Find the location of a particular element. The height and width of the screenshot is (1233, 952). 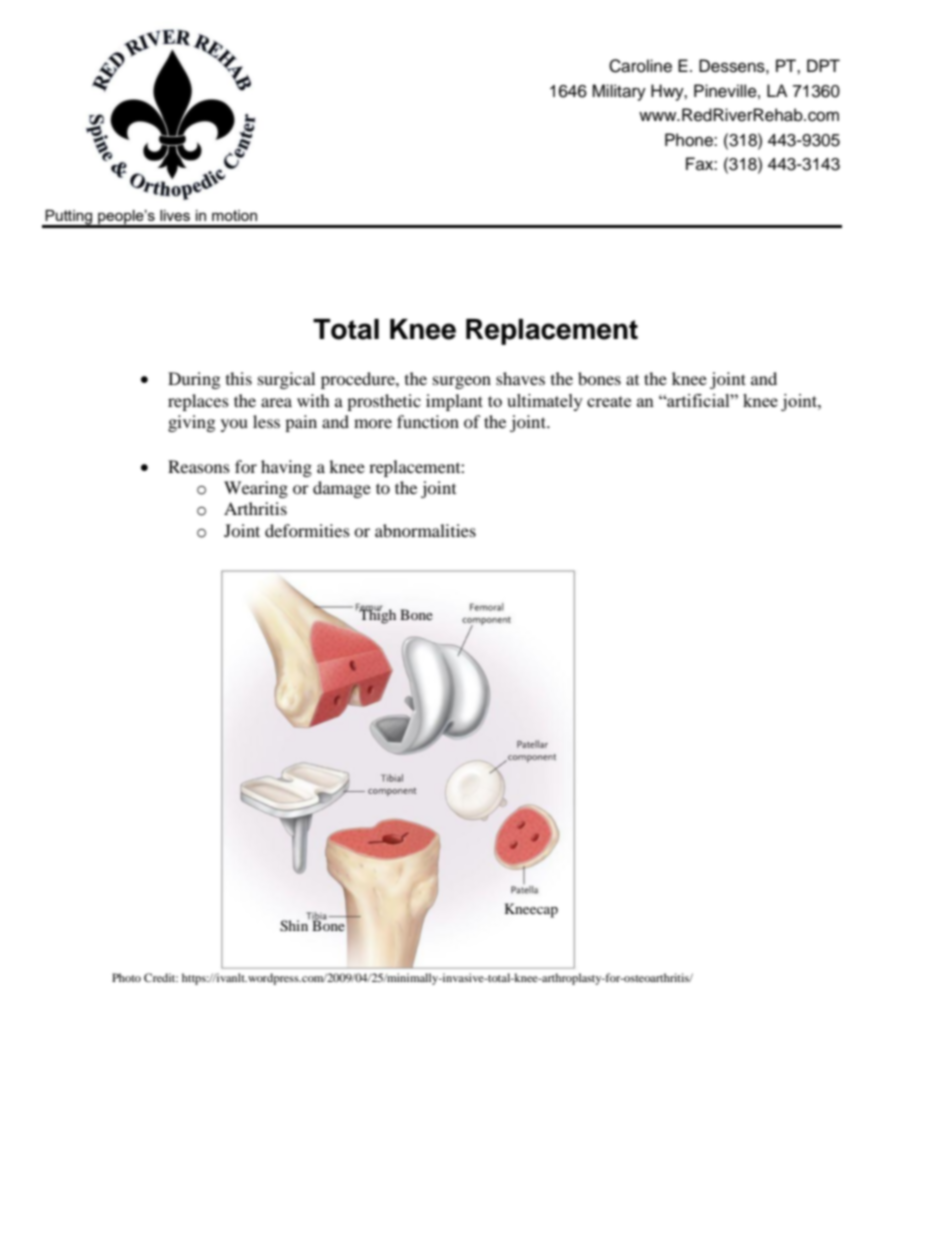

create is located at coordinates (609, 401).
